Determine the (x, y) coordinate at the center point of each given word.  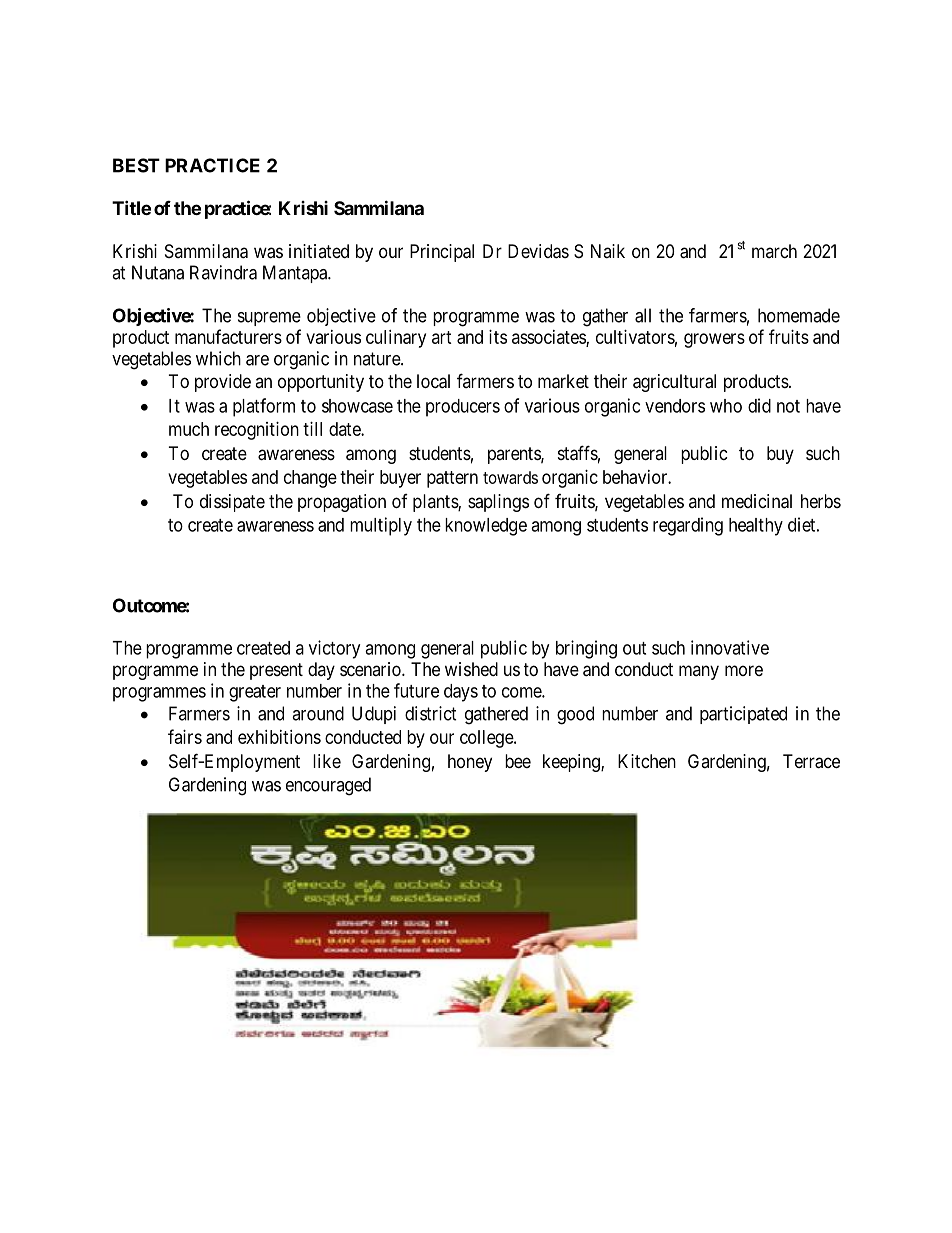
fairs (185, 736)
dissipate (232, 503)
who (726, 406)
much (189, 429)
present (276, 671)
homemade (799, 315)
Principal (442, 253)
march (774, 251)
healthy (756, 527)
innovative (730, 647)
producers (463, 408)
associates (549, 338)
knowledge (486, 527)
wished (471, 669)
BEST (136, 165)
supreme (269, 319)
